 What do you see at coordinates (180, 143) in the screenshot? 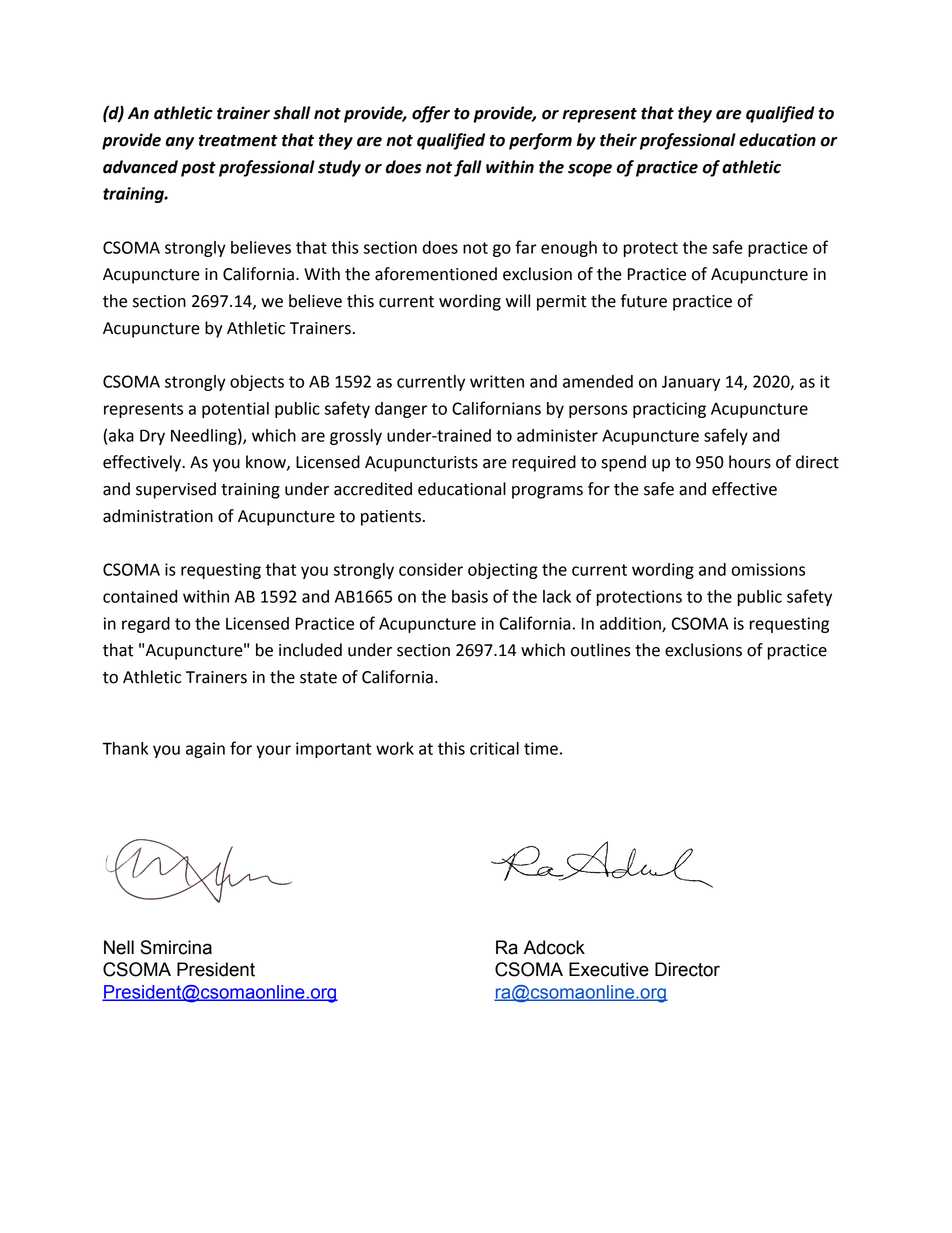
I see `any` at bounding box center [180, 143].
